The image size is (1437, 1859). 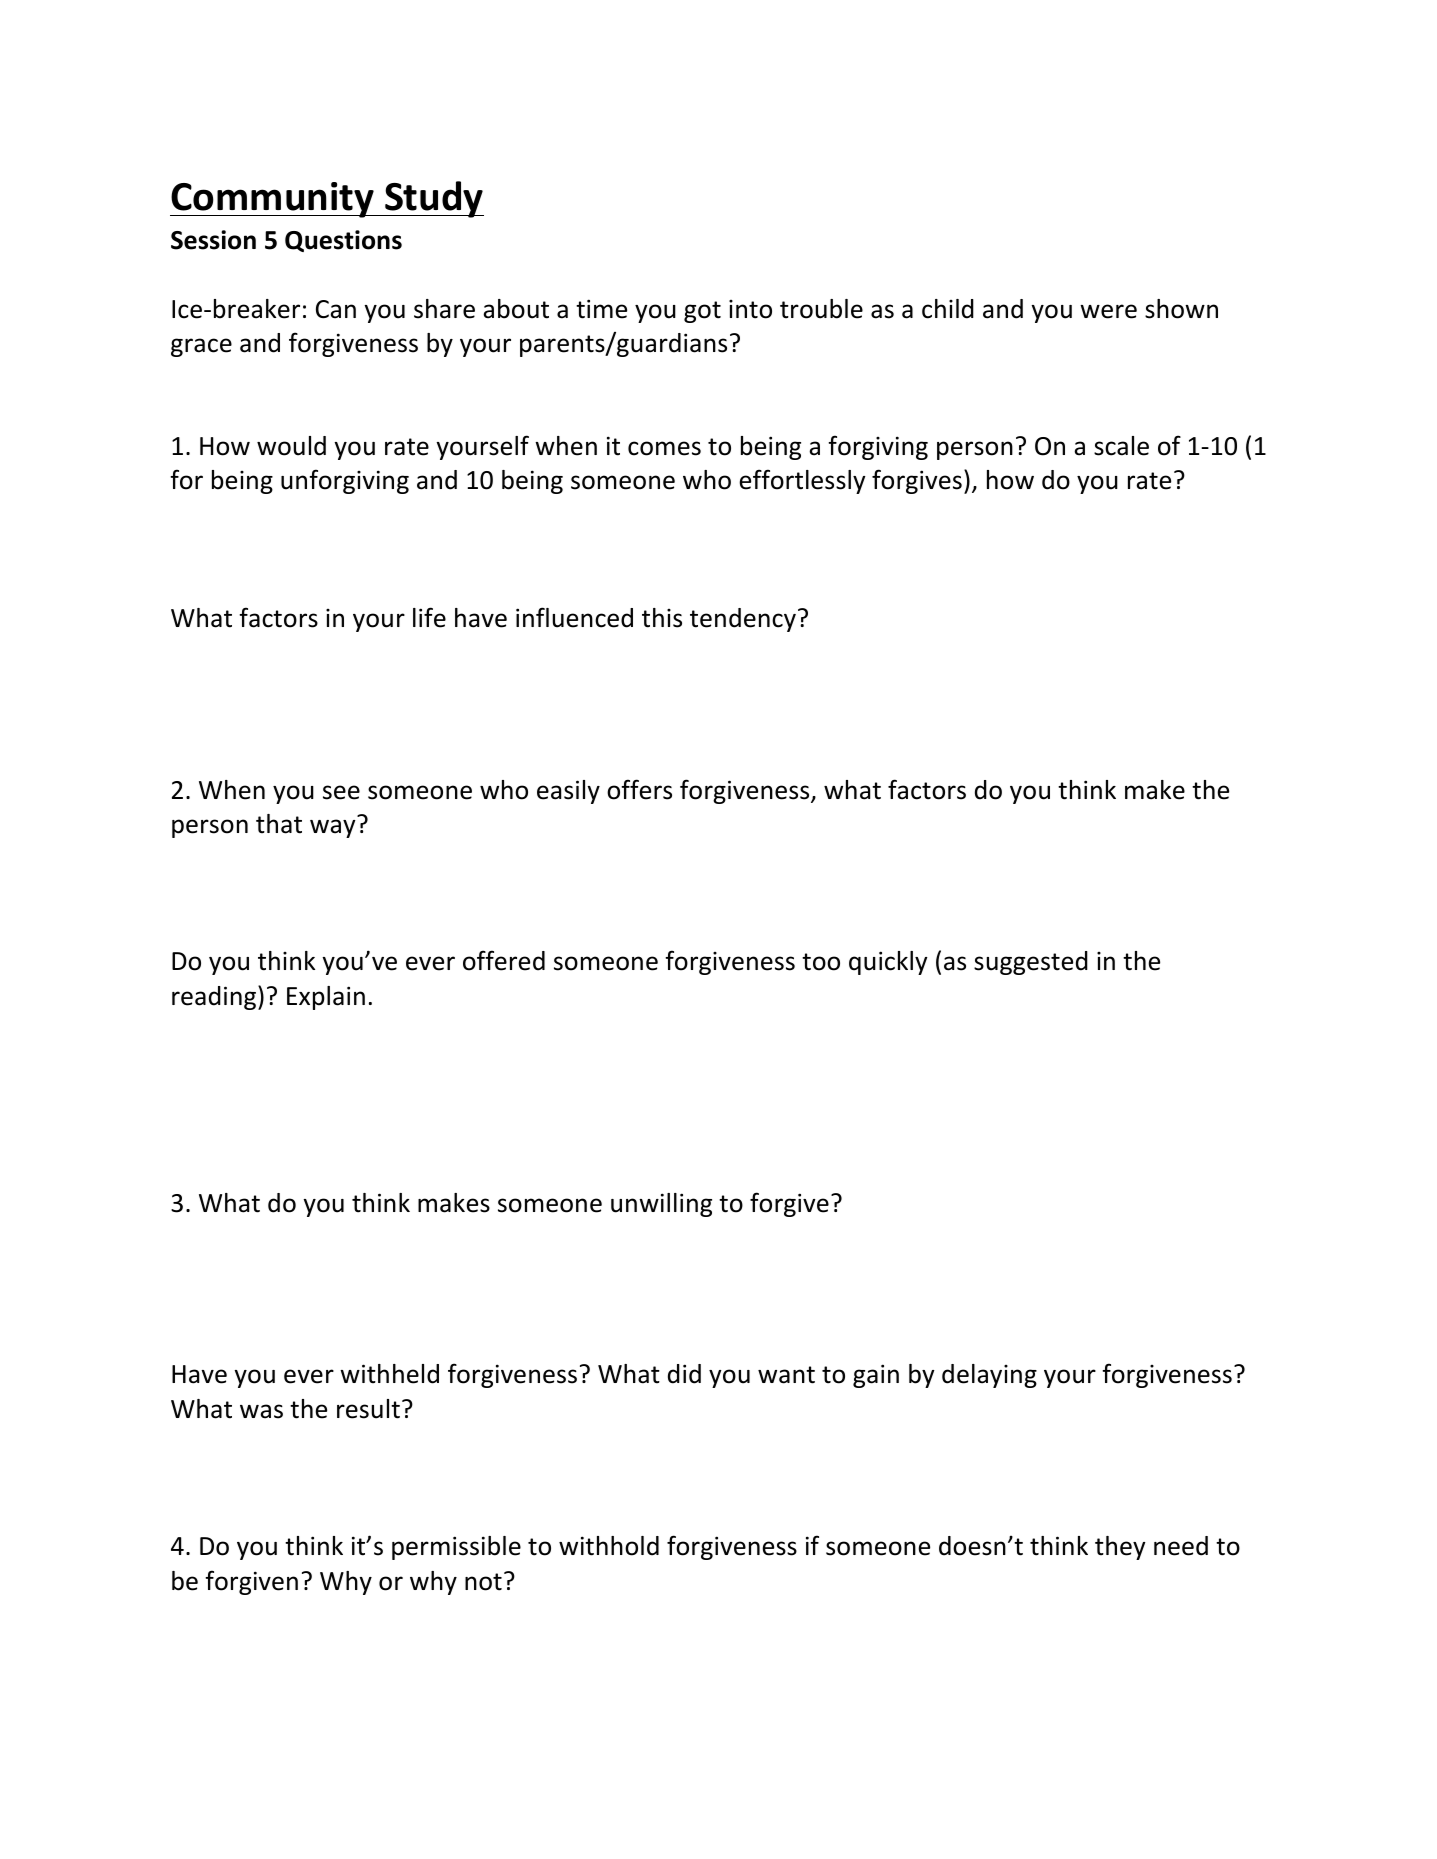 What do you see at coordinates (609, 1546) in the image?
I see `withhold` at bounding box center [609, 1546].
